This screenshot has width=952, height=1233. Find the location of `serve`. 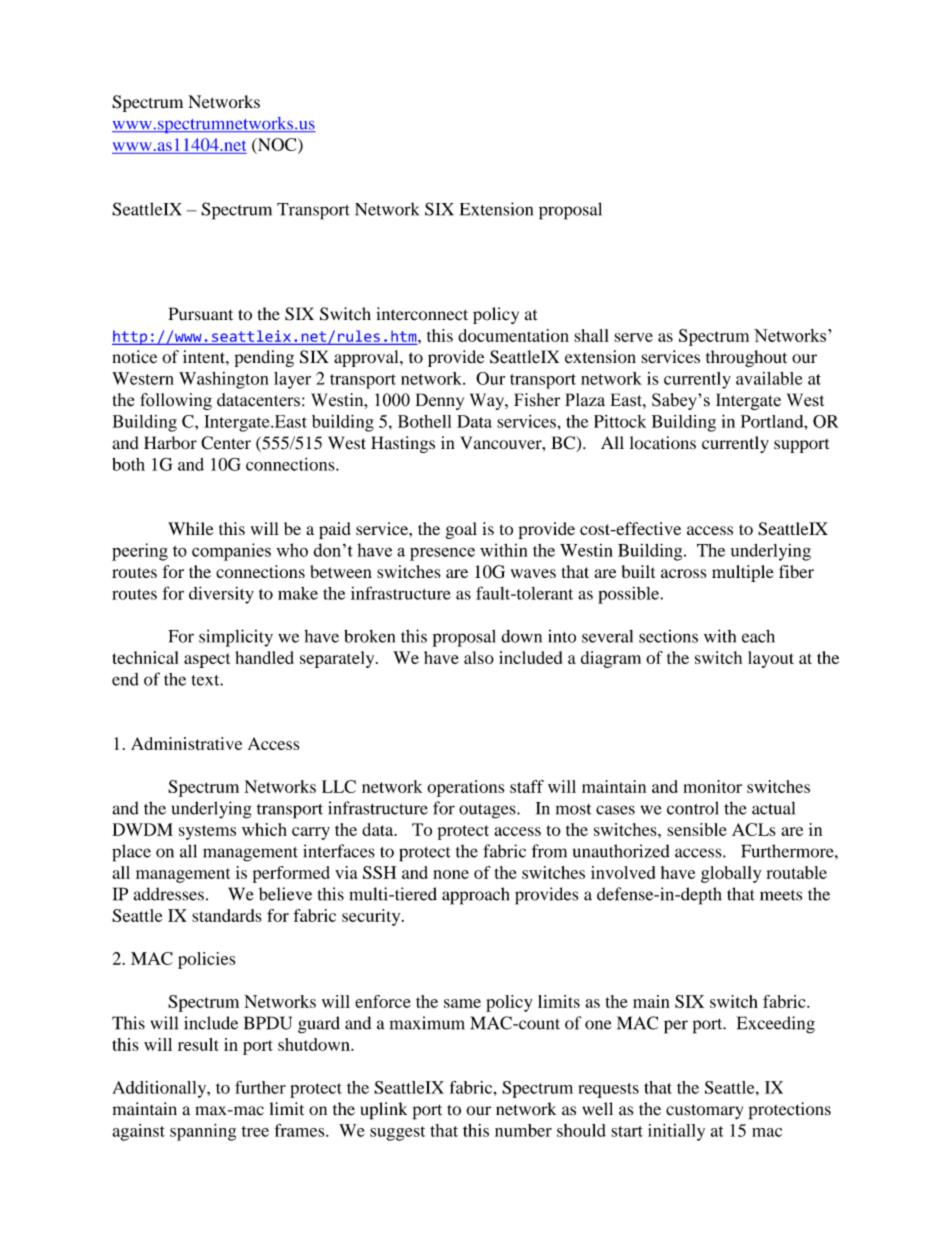

serve is located at coordinates (633, 337).
